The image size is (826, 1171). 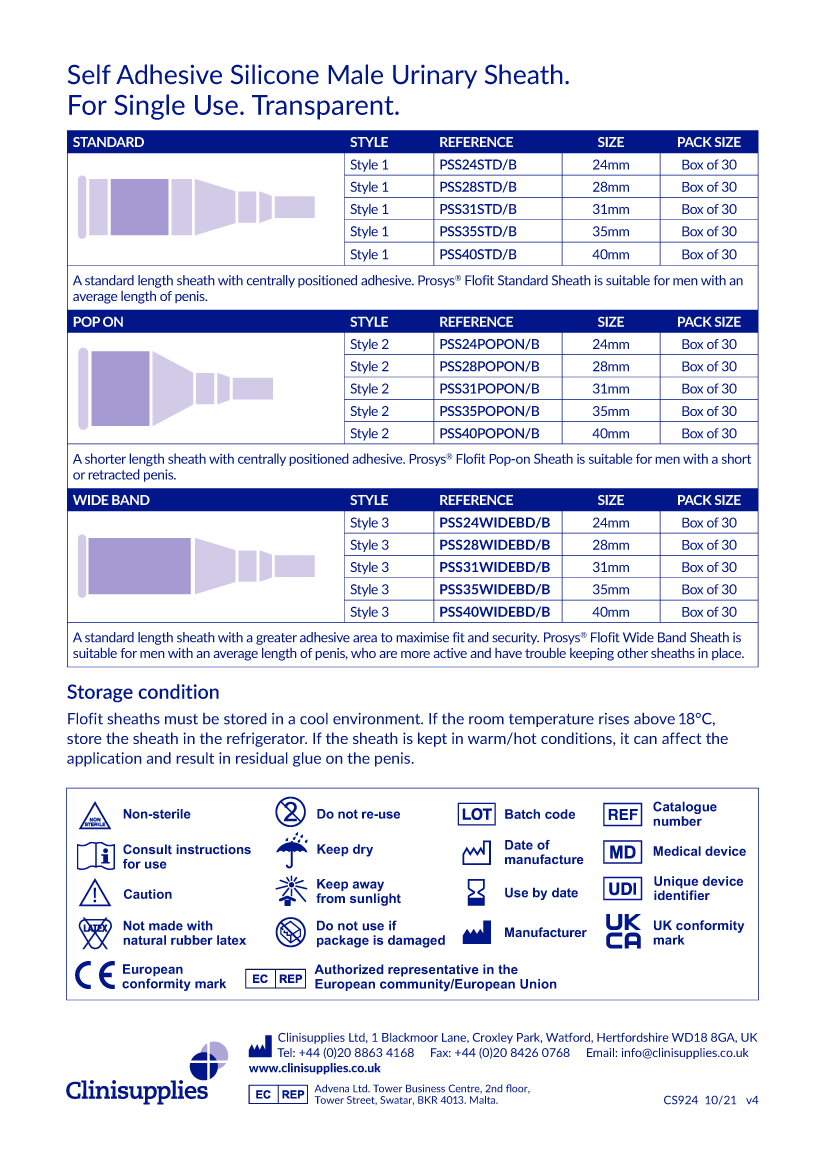 What do you see at coordinates (114, 474) in the screenshot?
I see `retracted` at bounding box center [114, 474].
